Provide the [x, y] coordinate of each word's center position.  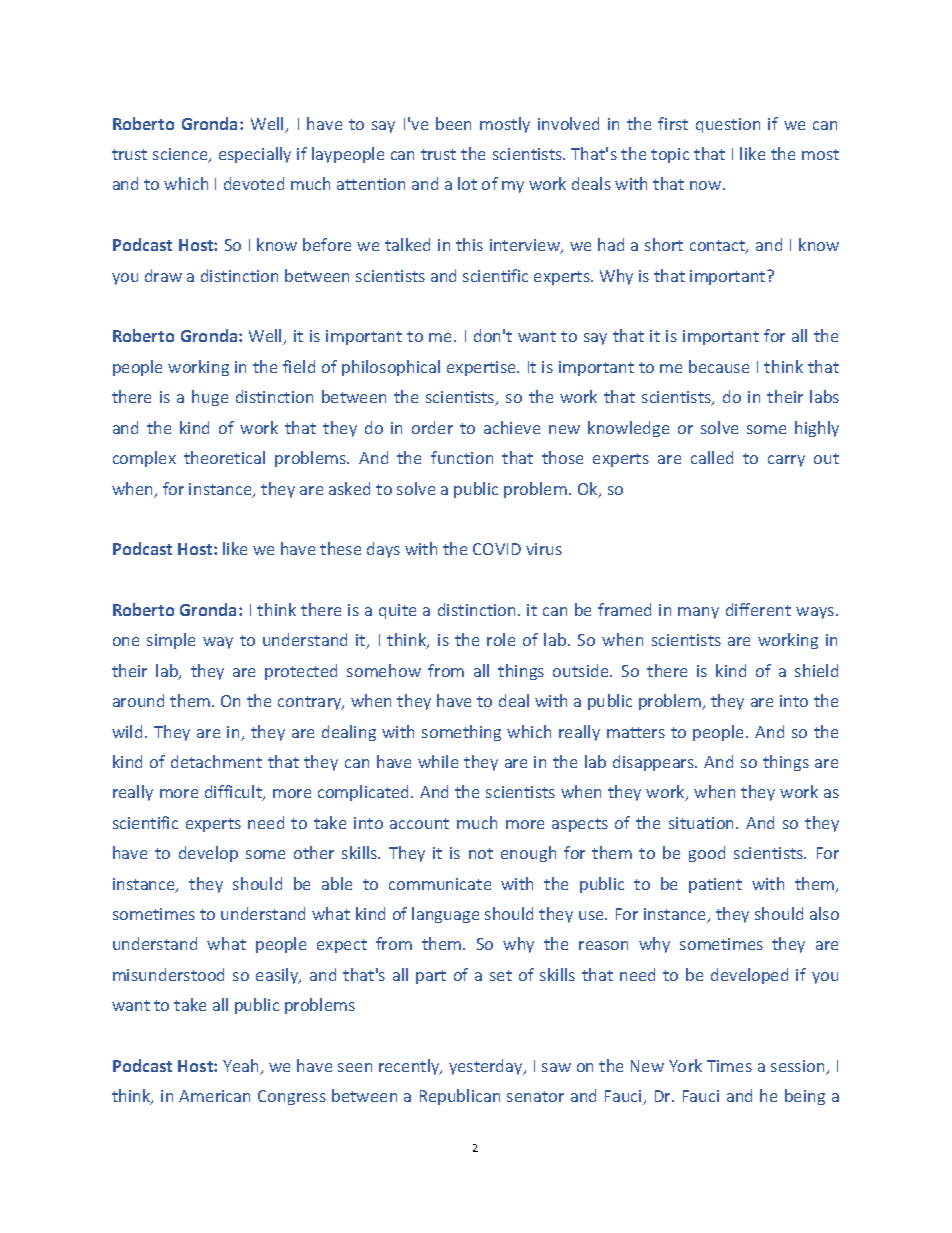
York [685, 1065]
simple [171, 641]
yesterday [487, 1067]
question [728, 125]
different [758, 609]
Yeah [242, 1067]
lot [467, 183]
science [181, 155]
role [501, 639]
